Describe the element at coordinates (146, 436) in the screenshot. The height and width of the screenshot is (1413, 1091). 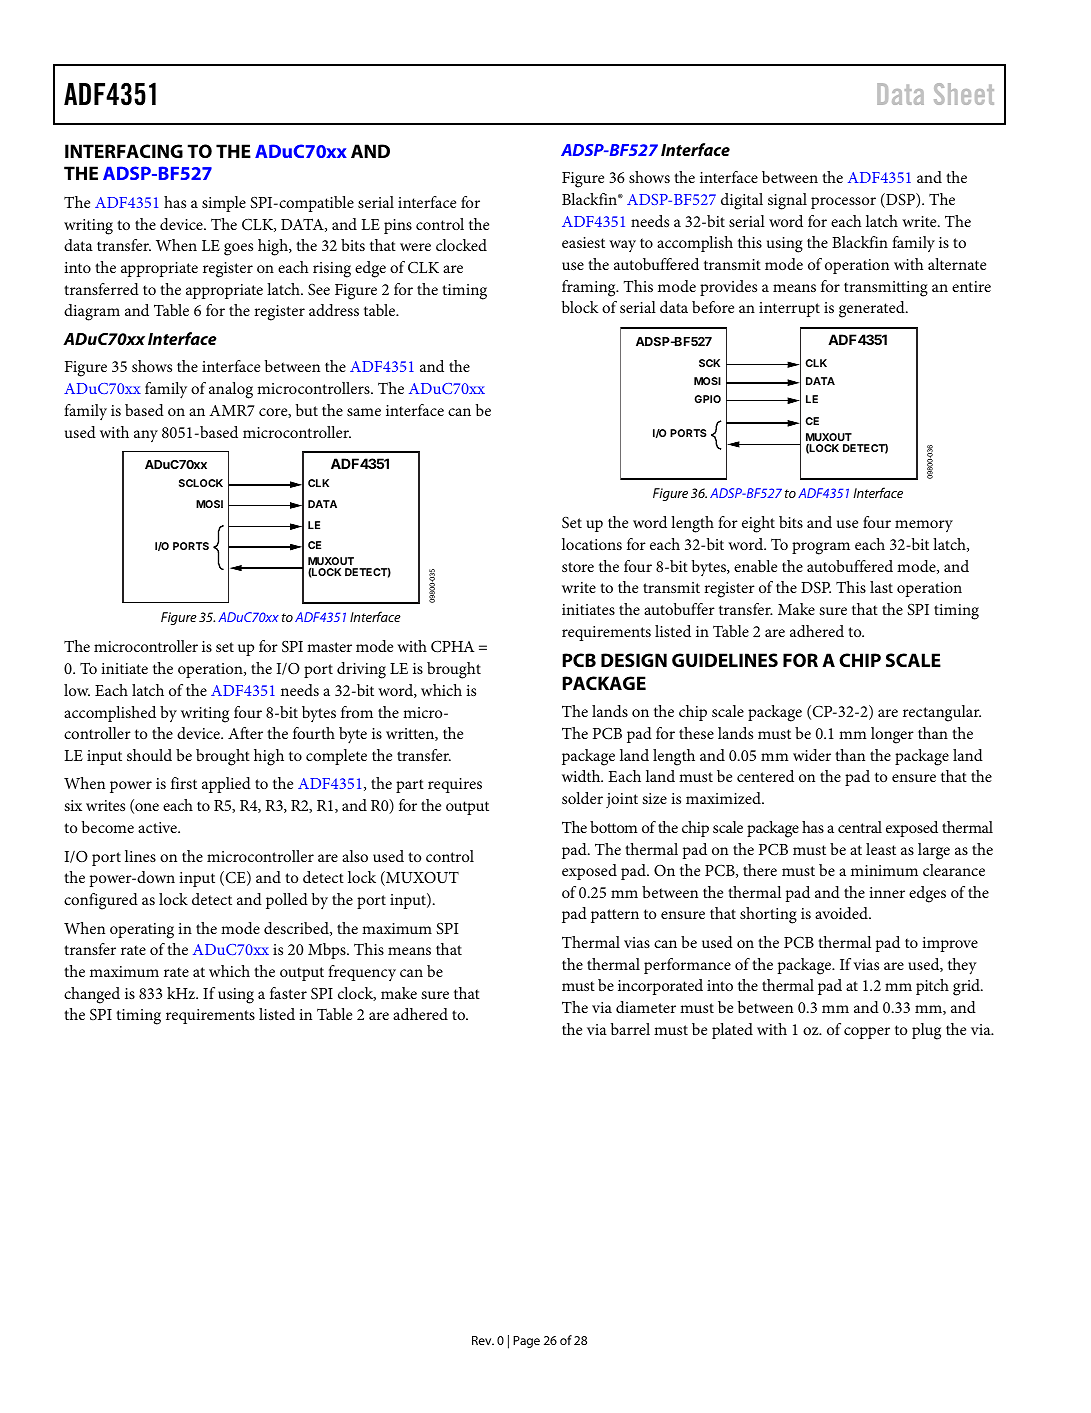
I see `any` at that location.
